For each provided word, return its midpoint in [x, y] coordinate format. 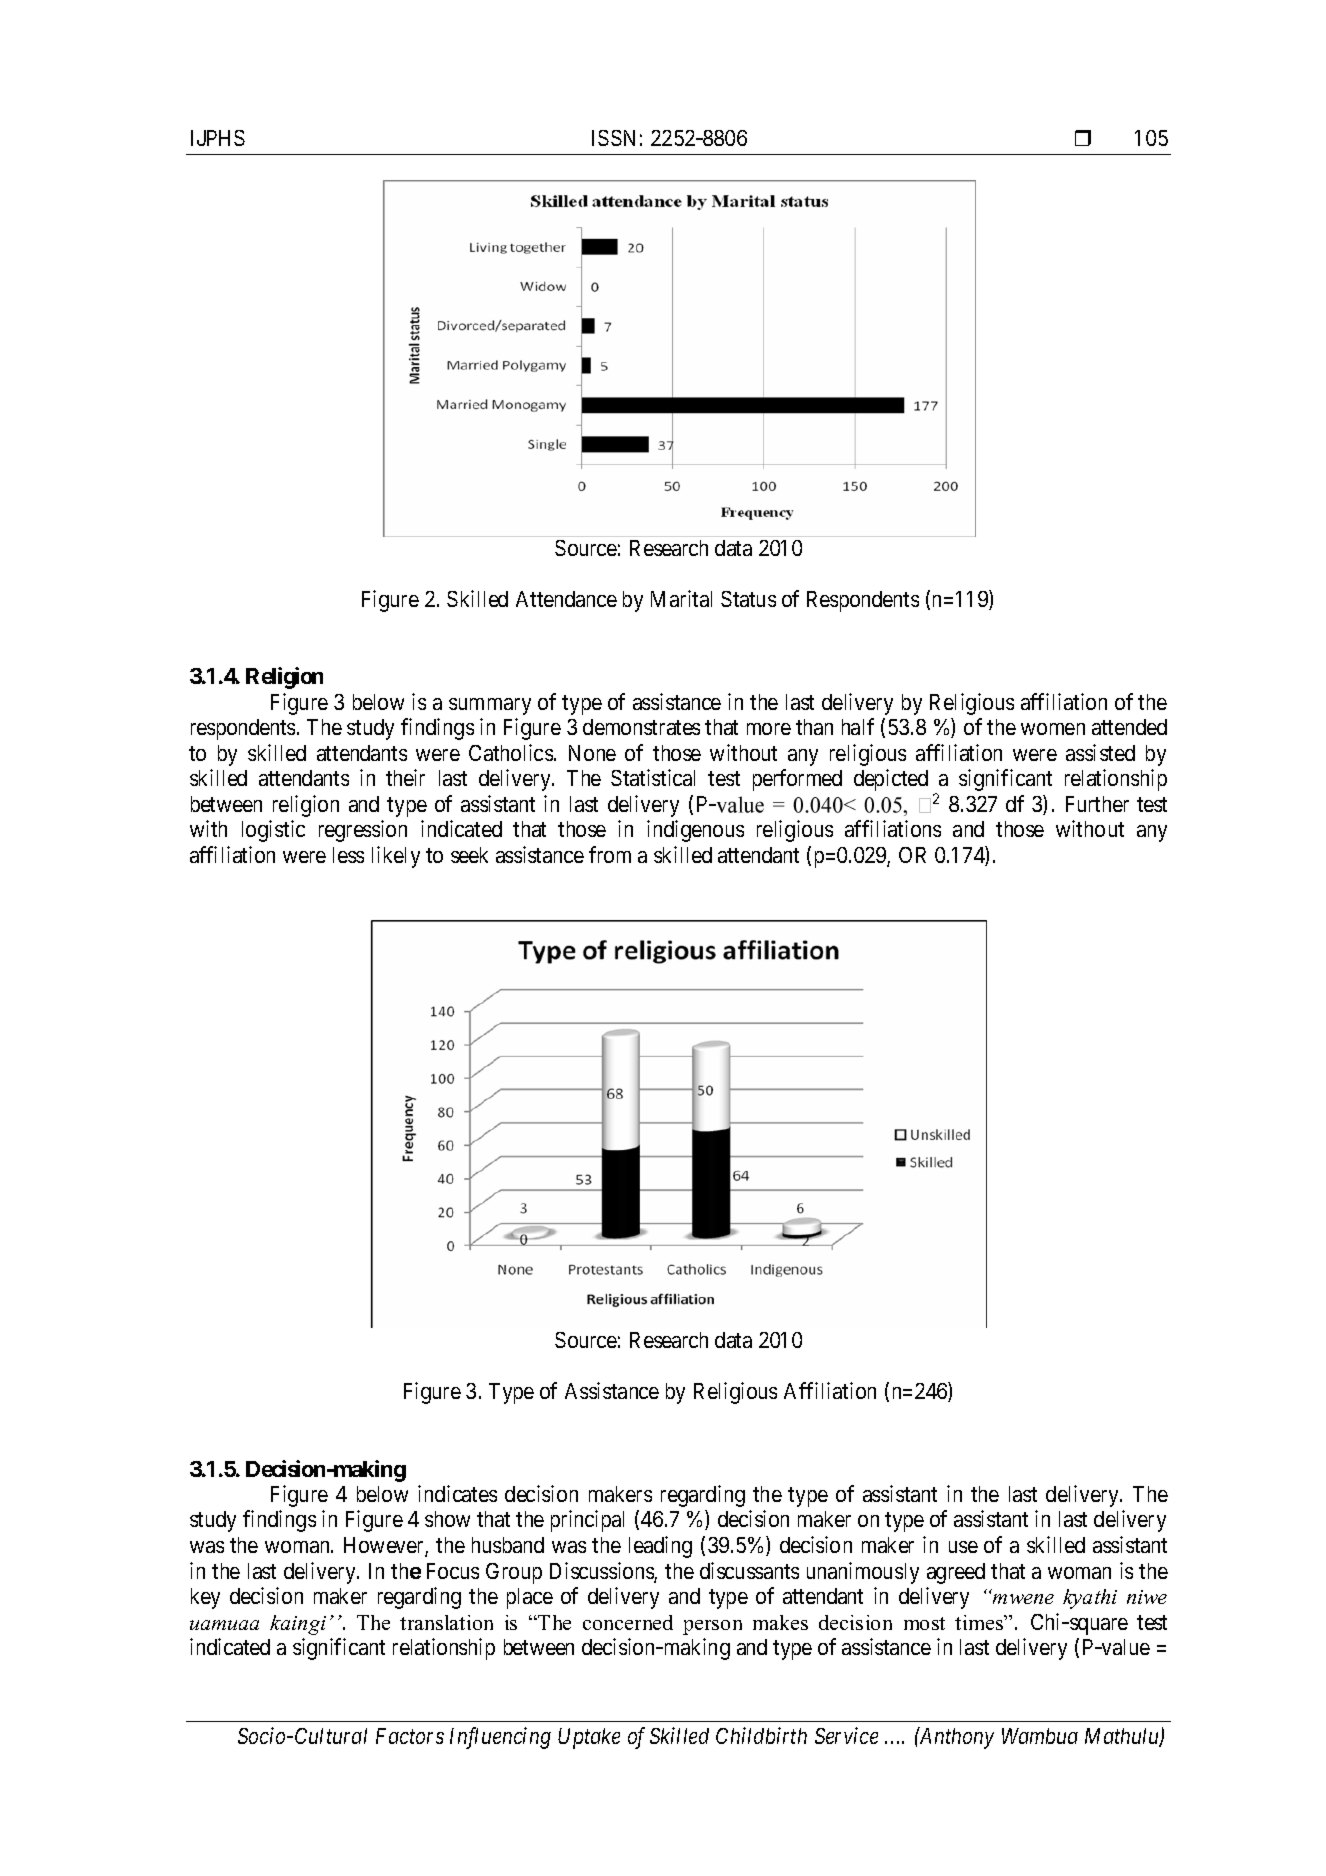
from [610, 854]
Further [1097, 804]
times [980, 1622]
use [963, 1547]
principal [587, 1521]
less [348, 855]
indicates [457, 1493]
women [1053, 729]
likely [396, 857]
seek [469, 855]
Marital [681, 598]
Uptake [589, 1738]
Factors [410, 1736]
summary [490, 706]
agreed [956, 1573]
